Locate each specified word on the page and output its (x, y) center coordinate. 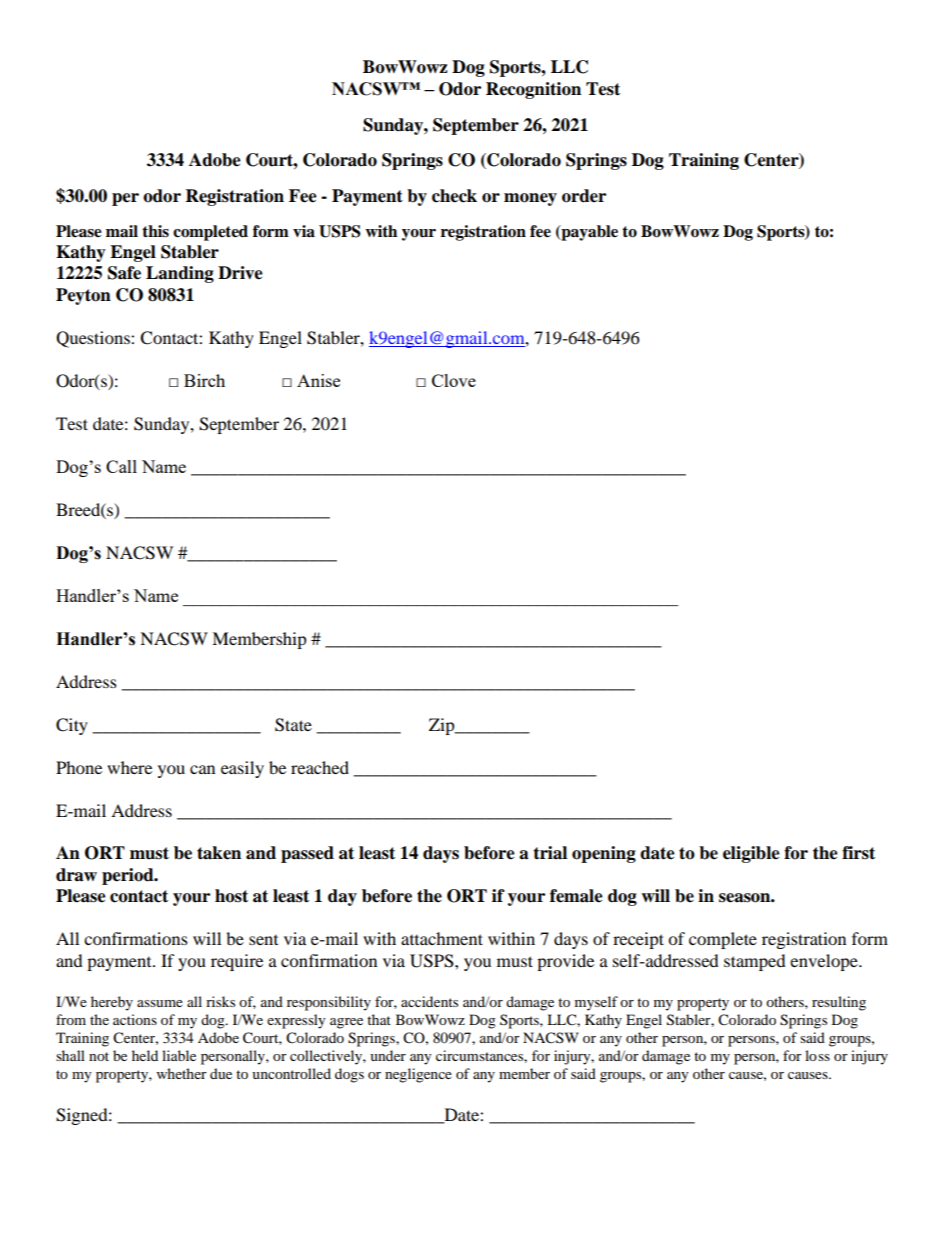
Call (121, 466)
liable (179, 1055)
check (454, 196)
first (858, 853)
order (584, 196)
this (155, 231)
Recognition (533, 90)
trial (550, 853)
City (72, 726)
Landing (180, 274)
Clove (454, 380)
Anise (318, 380)
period (129, 876)
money (530, 199)
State (293, 725)
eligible (751, 854)
